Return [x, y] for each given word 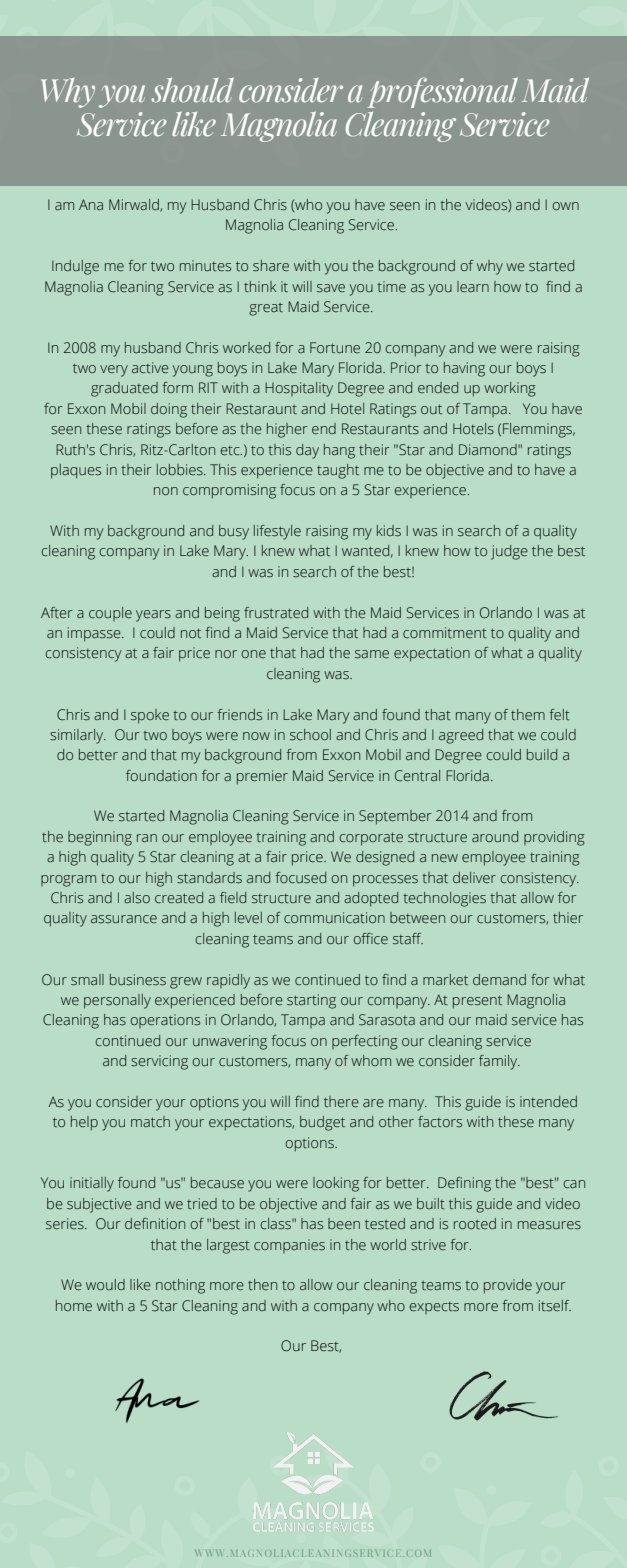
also [137, 897]
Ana [91, 204]
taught [338, 471]
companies [289, 1246]
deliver [474, 877]
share [271, 266]
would [105, 1284]
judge [509, 552]
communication [334, 917]
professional [442, 92]
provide [508, 1286]
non [166, 491]
